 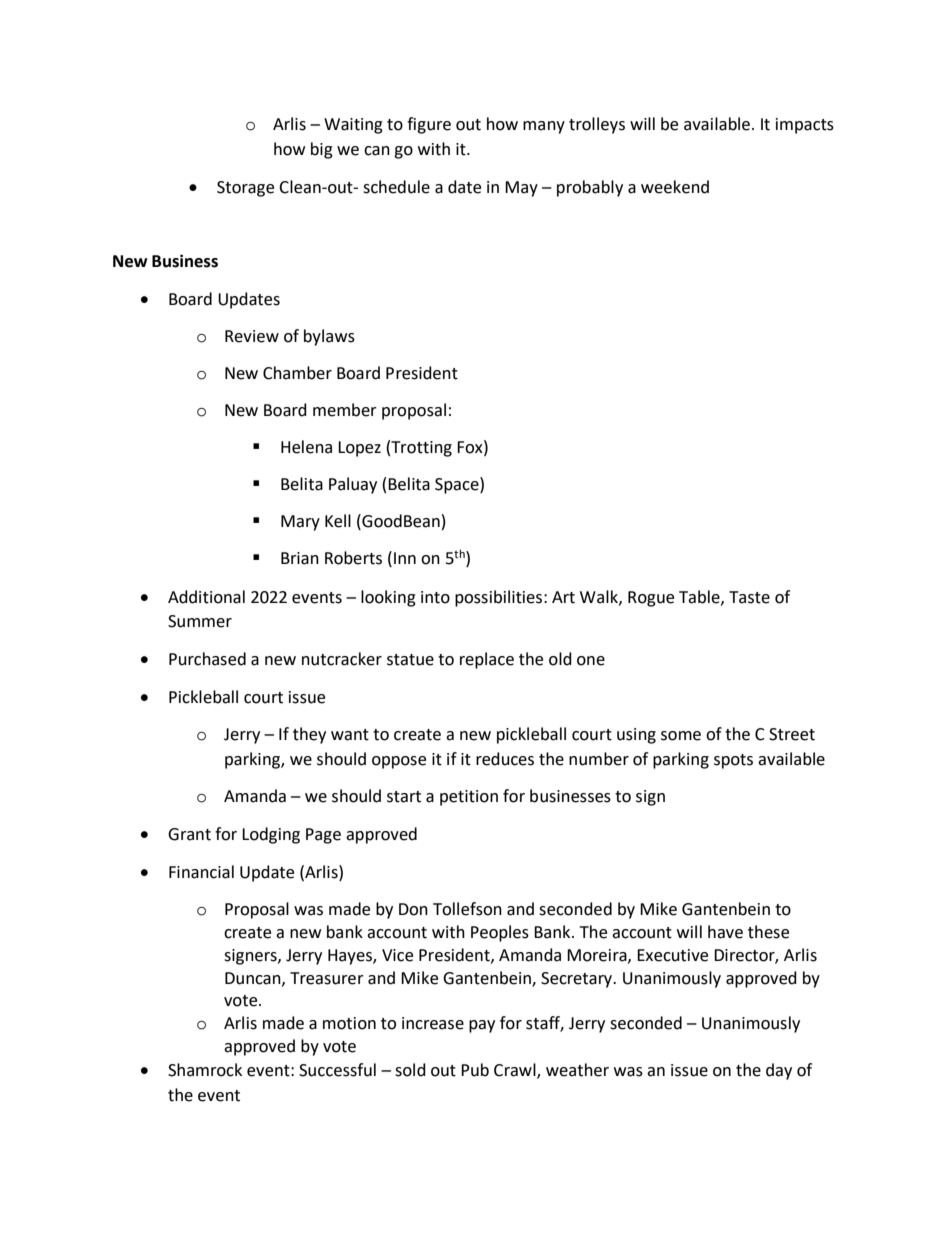 I want to click on possibilities, so click(x=500, y=598).
